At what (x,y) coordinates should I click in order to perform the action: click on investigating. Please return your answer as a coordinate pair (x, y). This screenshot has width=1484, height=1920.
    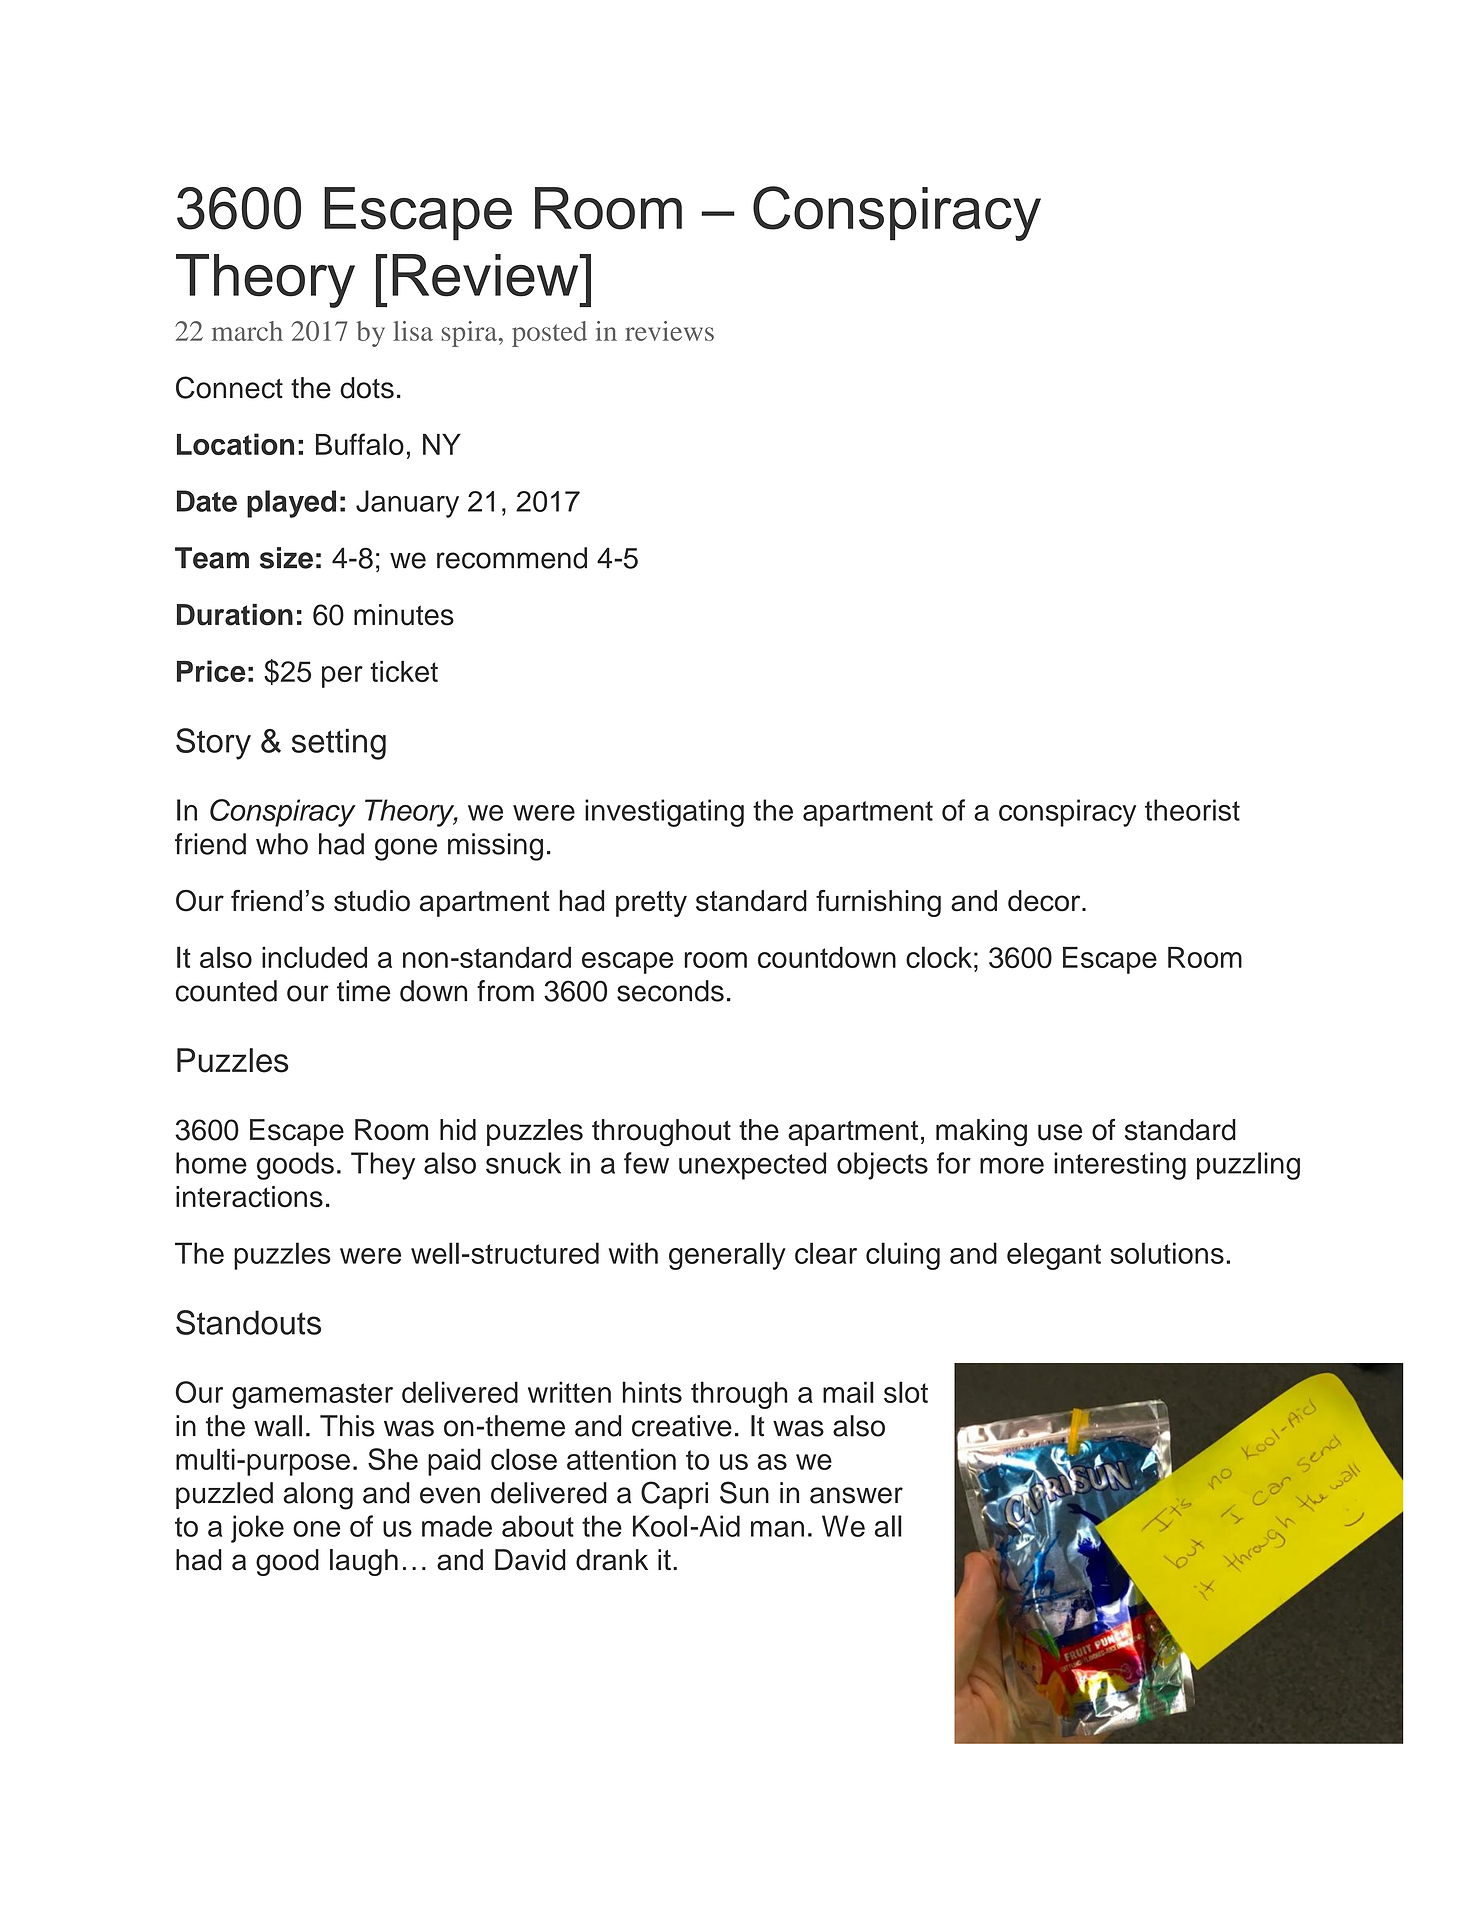
    Looking at the image, I should click on (664, 813).
